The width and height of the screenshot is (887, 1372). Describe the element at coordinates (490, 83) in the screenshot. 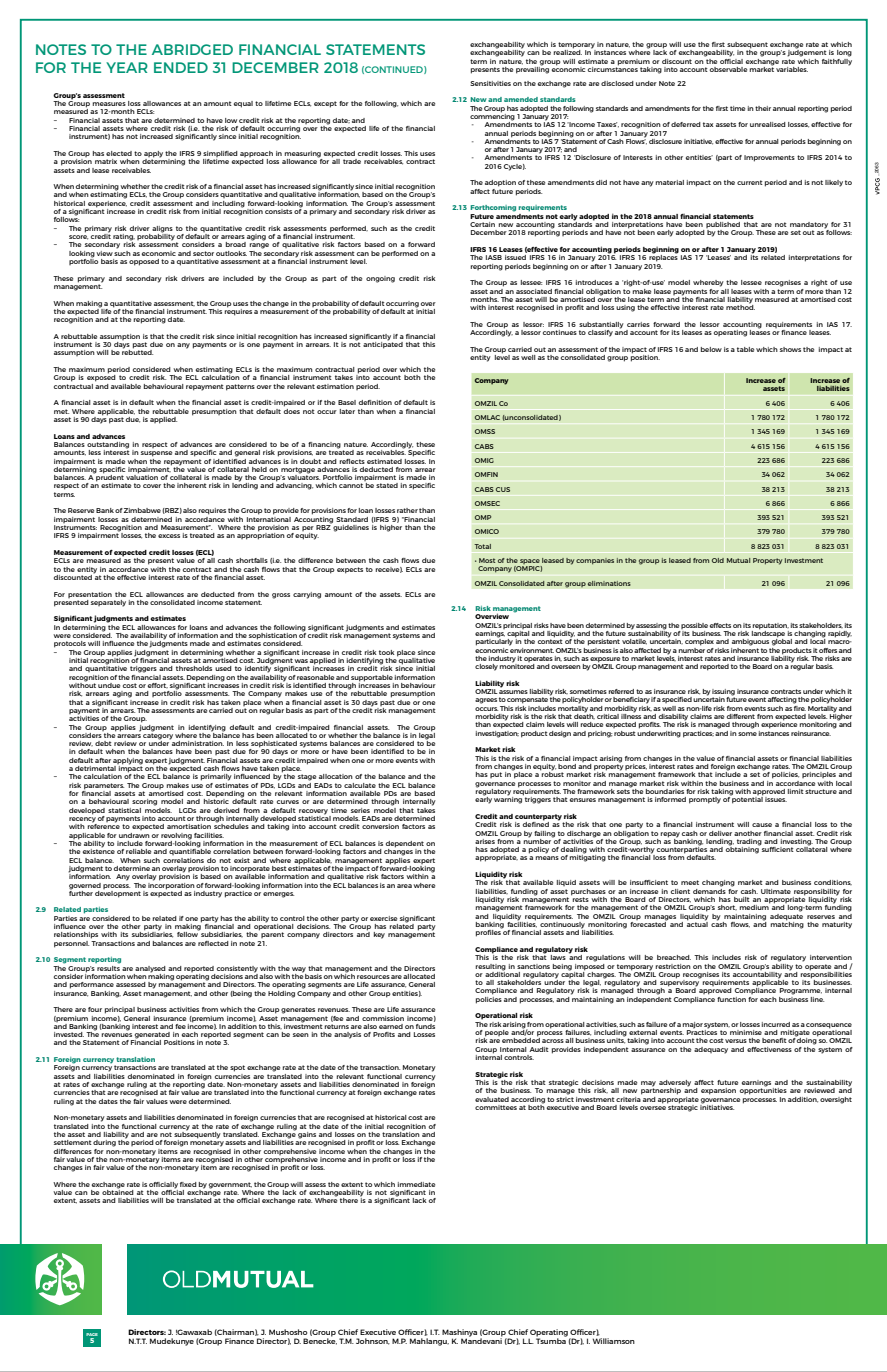

I see `Sensitivities` at that location.
